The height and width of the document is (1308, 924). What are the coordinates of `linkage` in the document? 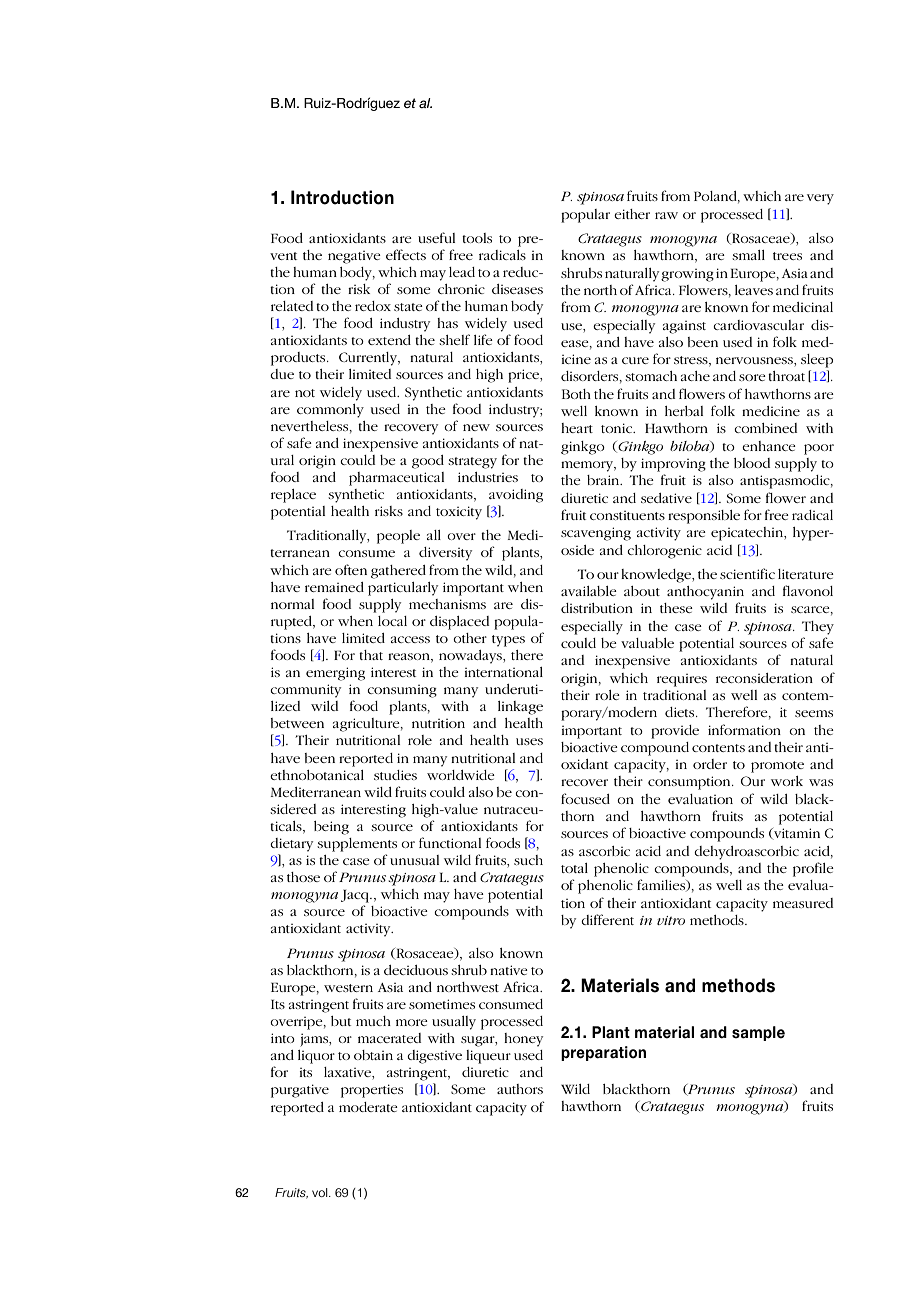 It's located at (520, 708).
